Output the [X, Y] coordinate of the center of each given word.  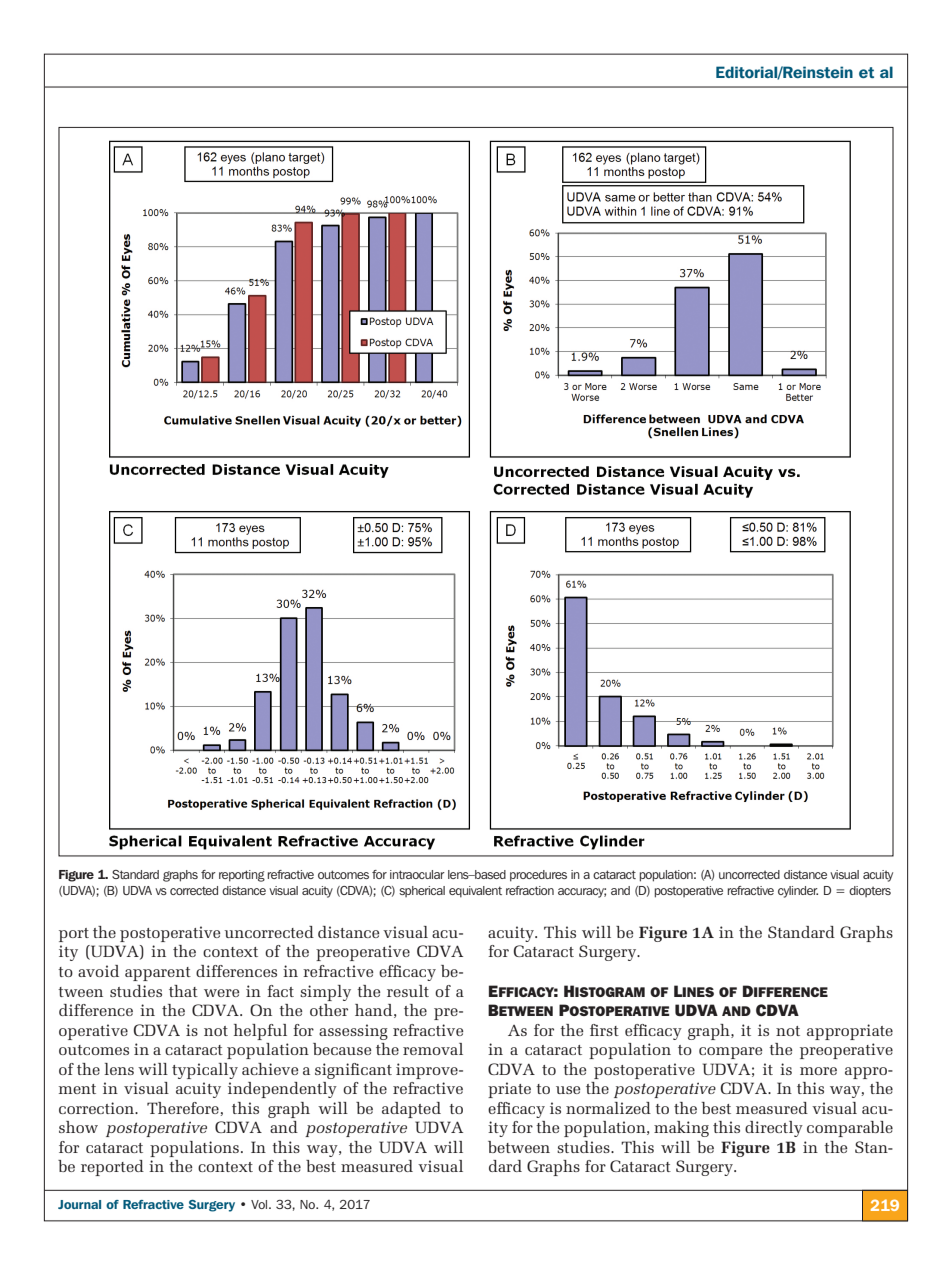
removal [433, 1049]
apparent [158, 974]
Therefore [183, 1108]
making [681, 1129]
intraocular [417, 874]
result [408, 991]
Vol [260, 1204]
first [604, 1030]
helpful [260, 1032]
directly [774, 1129]
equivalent [475, 892]
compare [730, 1053]
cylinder [798, 892]
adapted [411, 1110]
